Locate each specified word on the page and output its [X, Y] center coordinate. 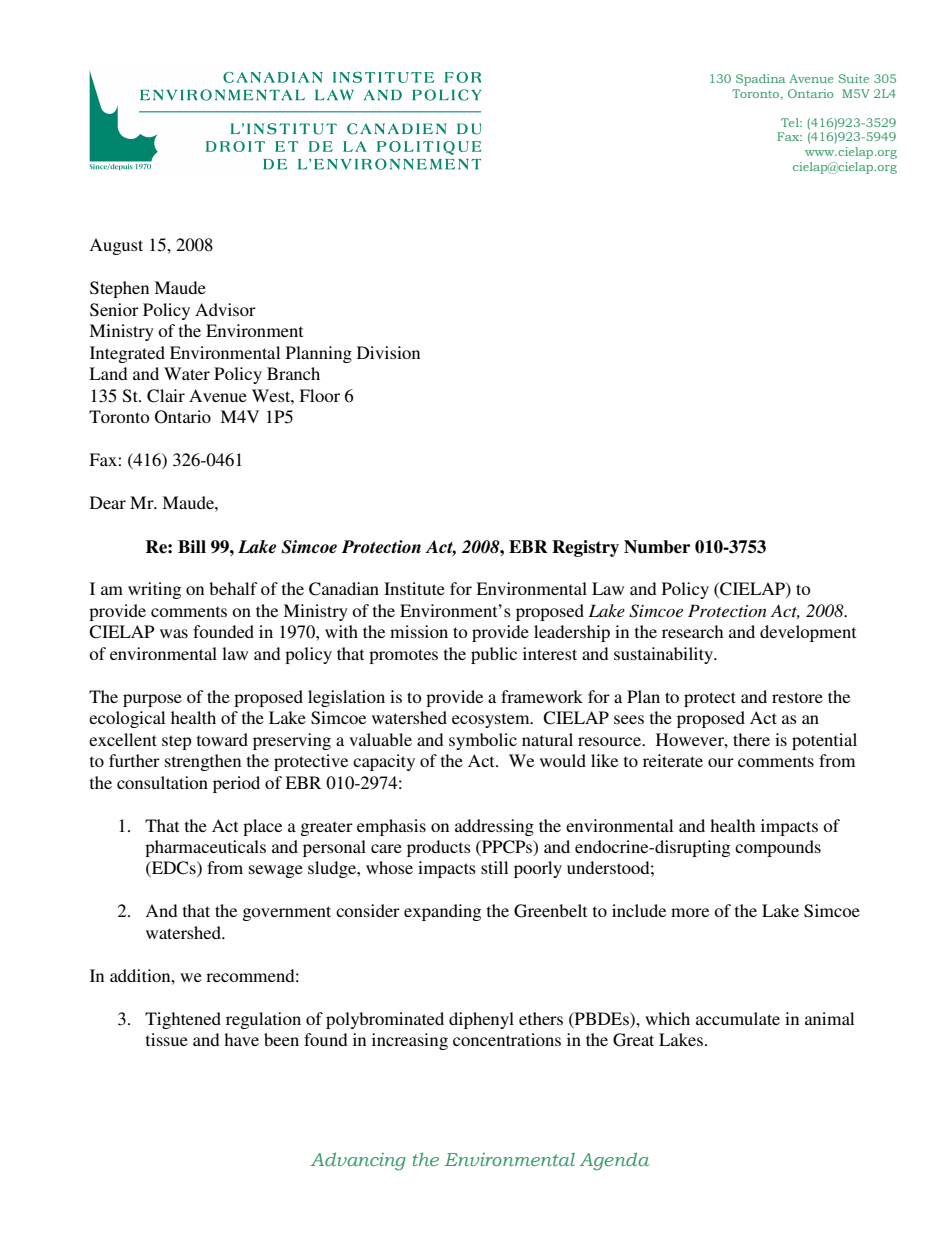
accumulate [738, 1018]
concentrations [507, 1039]
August [116, 246]
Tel [791, 122]
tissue [167, 1039]
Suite [854, 78]
